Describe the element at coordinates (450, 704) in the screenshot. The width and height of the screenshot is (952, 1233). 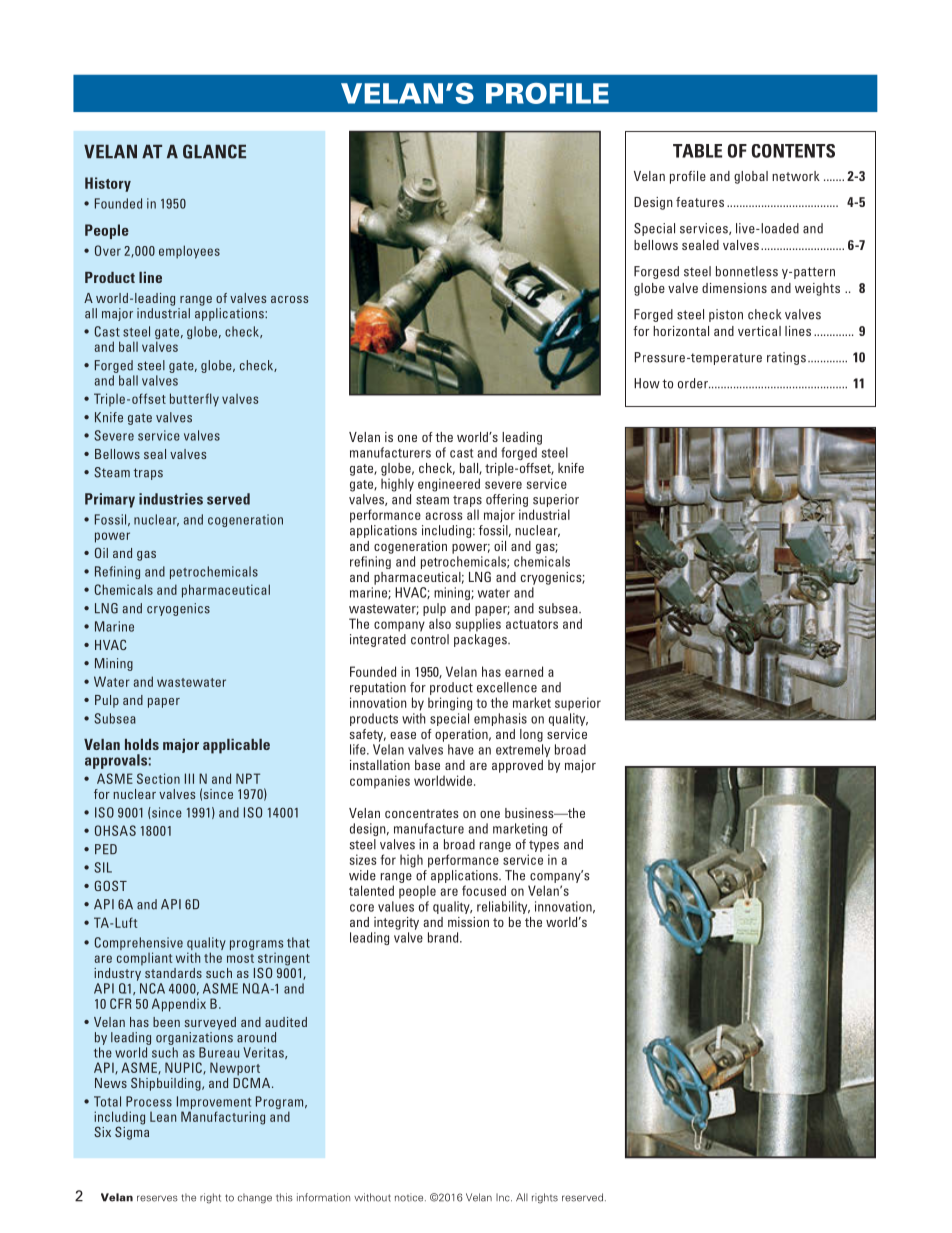
I see `bringing` at that location.
